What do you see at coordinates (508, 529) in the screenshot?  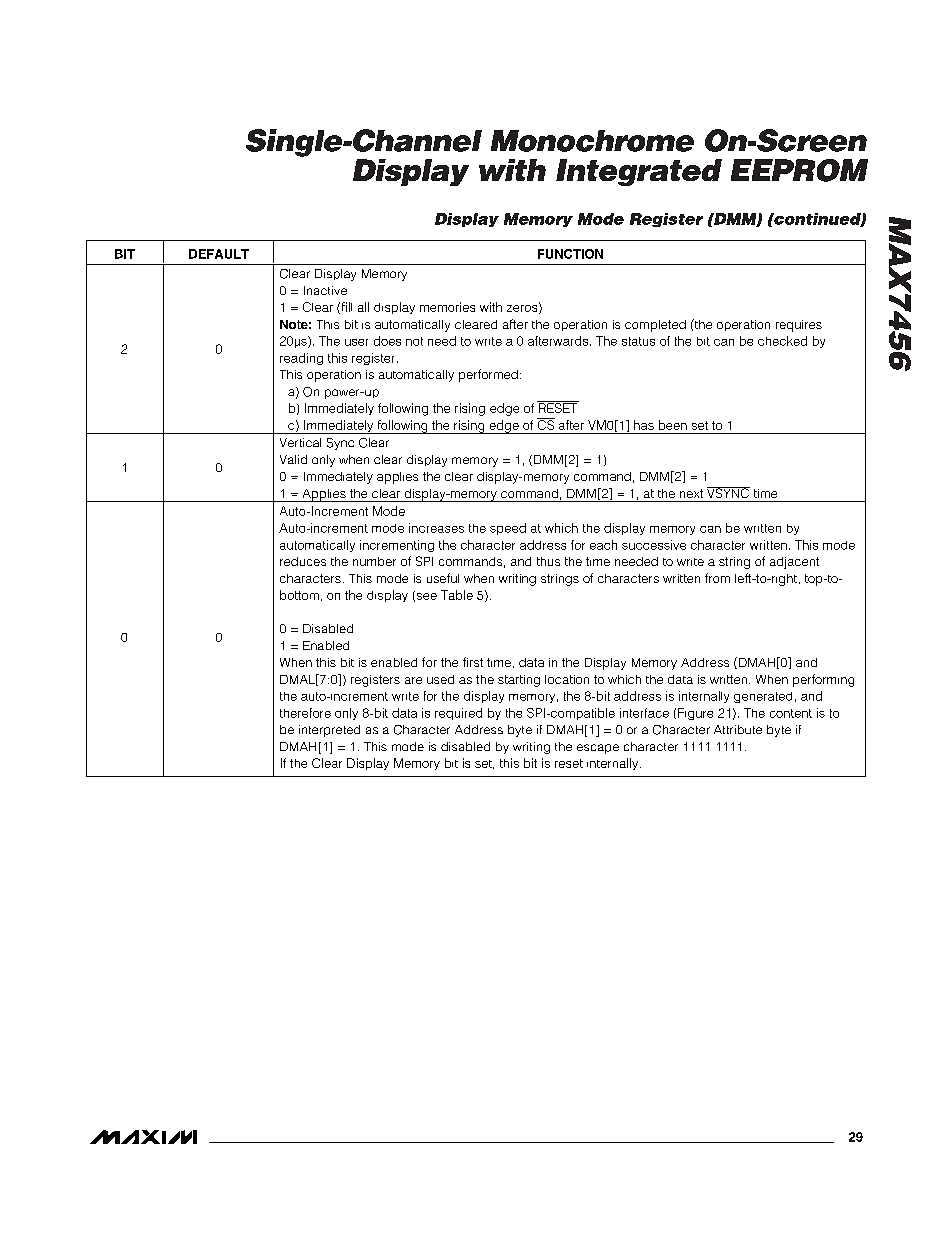 I see `speed` at bounding box center [508, 529].
